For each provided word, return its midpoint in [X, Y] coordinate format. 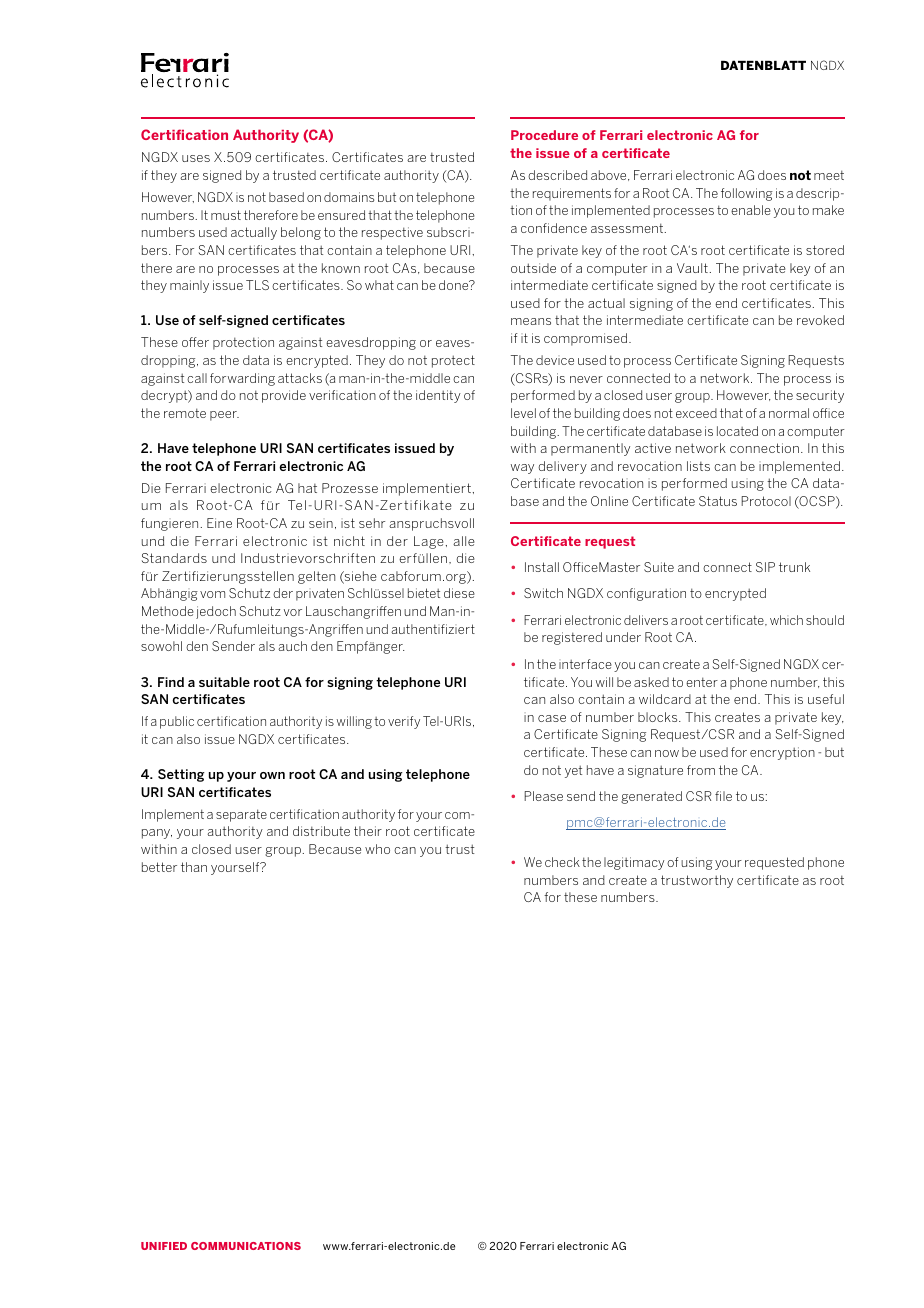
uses [196, 158]
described [558, 175]
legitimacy [634, 863]
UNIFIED [164, 1246]
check [562, 862]
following [747, 194]
